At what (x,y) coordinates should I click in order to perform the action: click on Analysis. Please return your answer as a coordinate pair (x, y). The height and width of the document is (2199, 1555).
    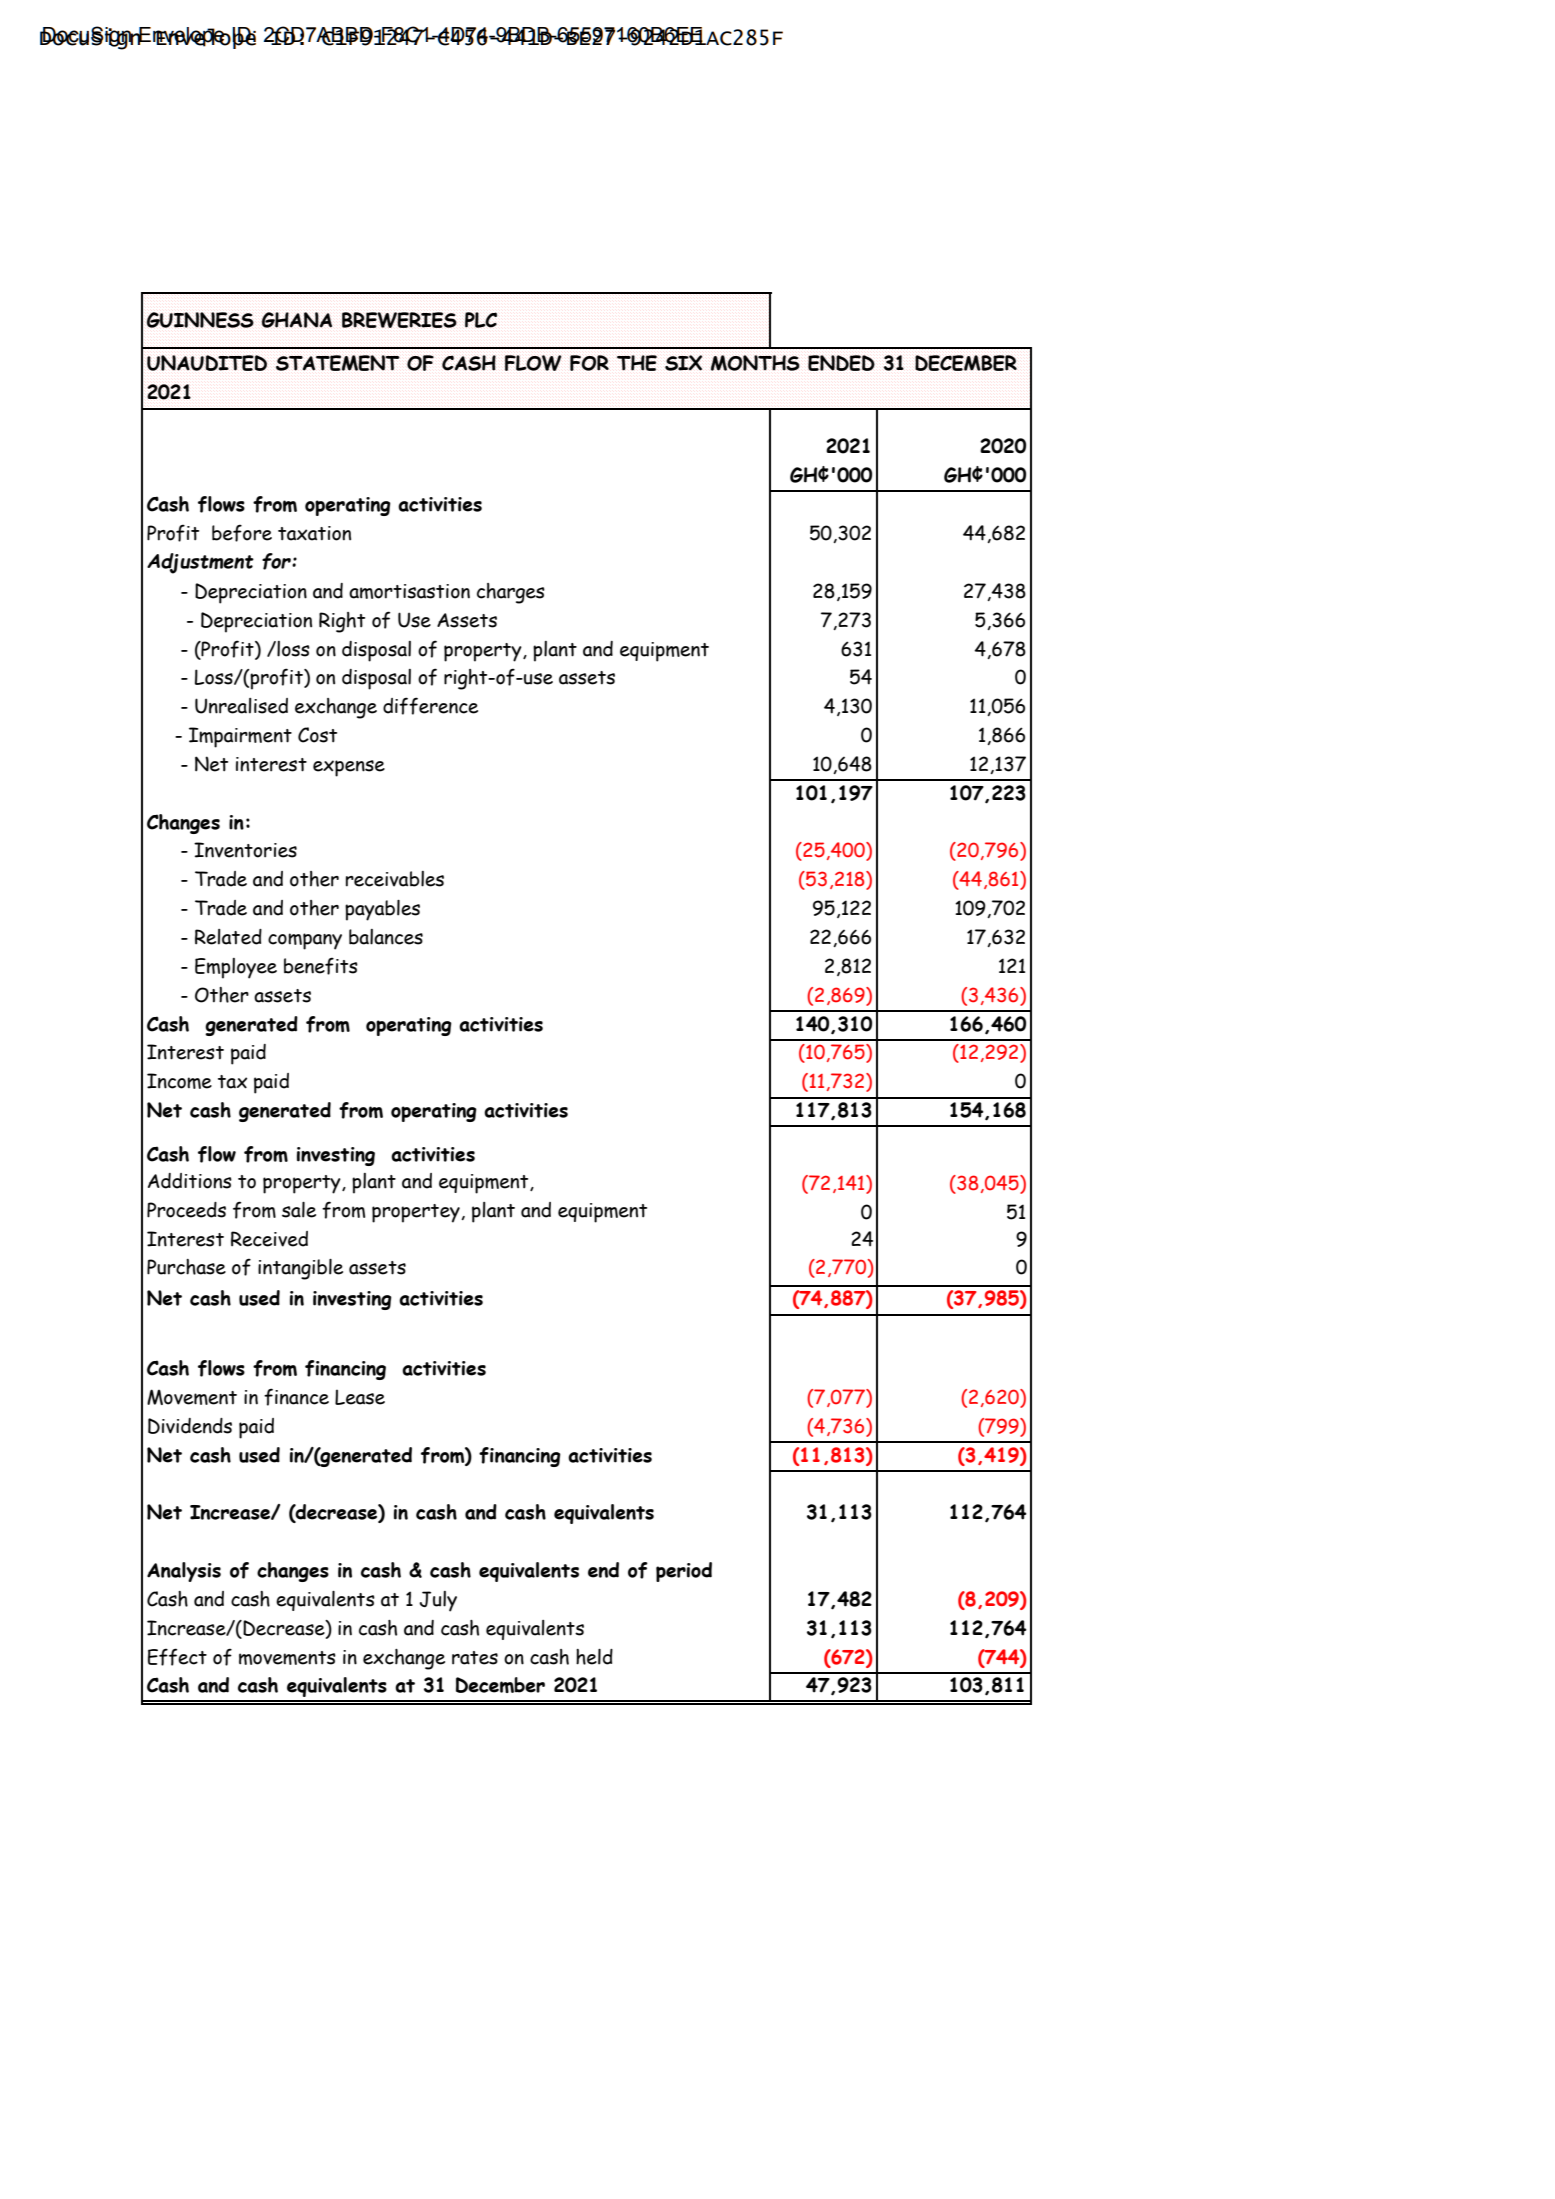
    Looking at the image, I should click on (184, 1572).
